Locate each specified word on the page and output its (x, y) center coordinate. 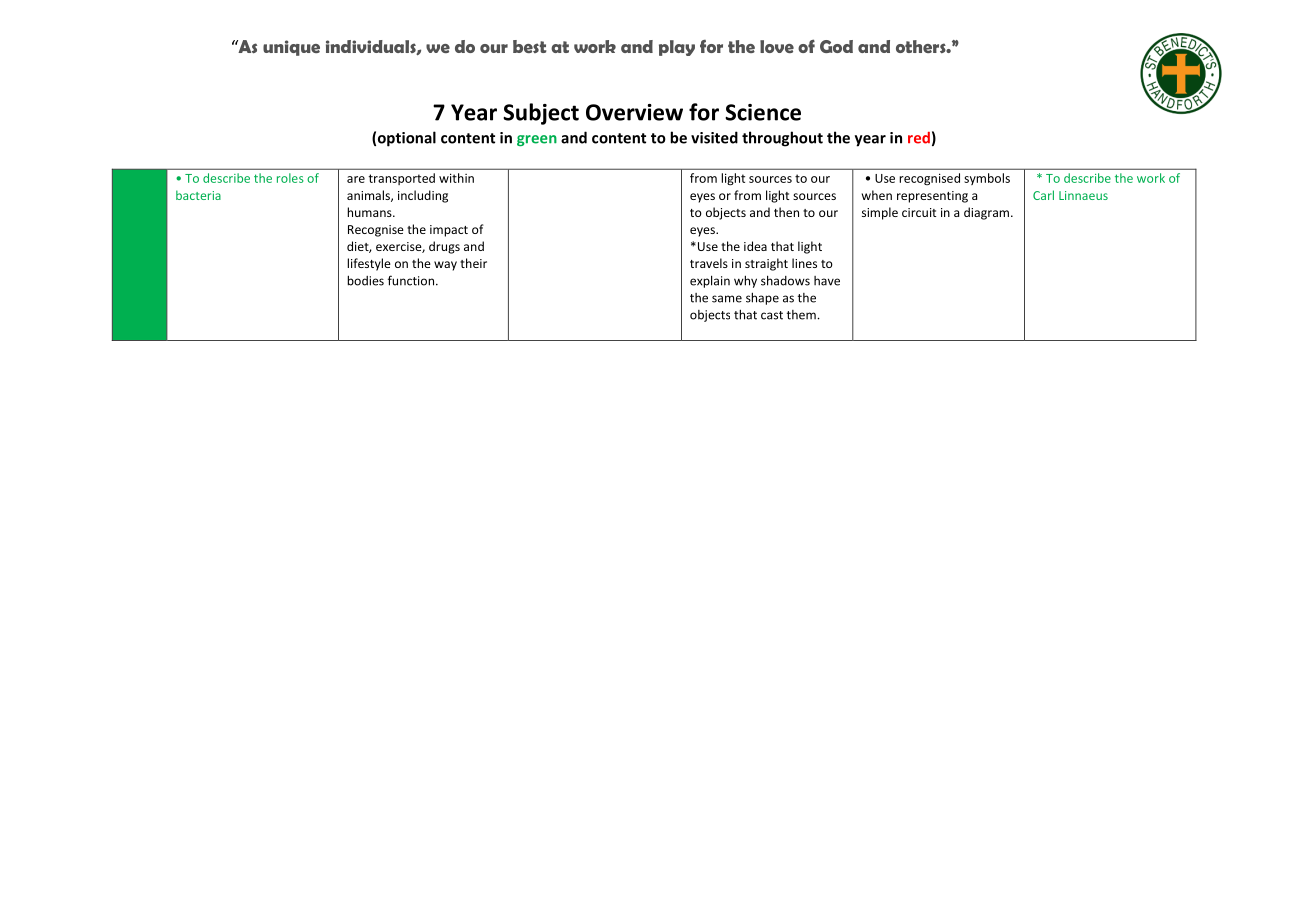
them (801, 315)
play (677, 48)
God (836, 46)
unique (291, 48)
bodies (365, 280)
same (727, 299)
